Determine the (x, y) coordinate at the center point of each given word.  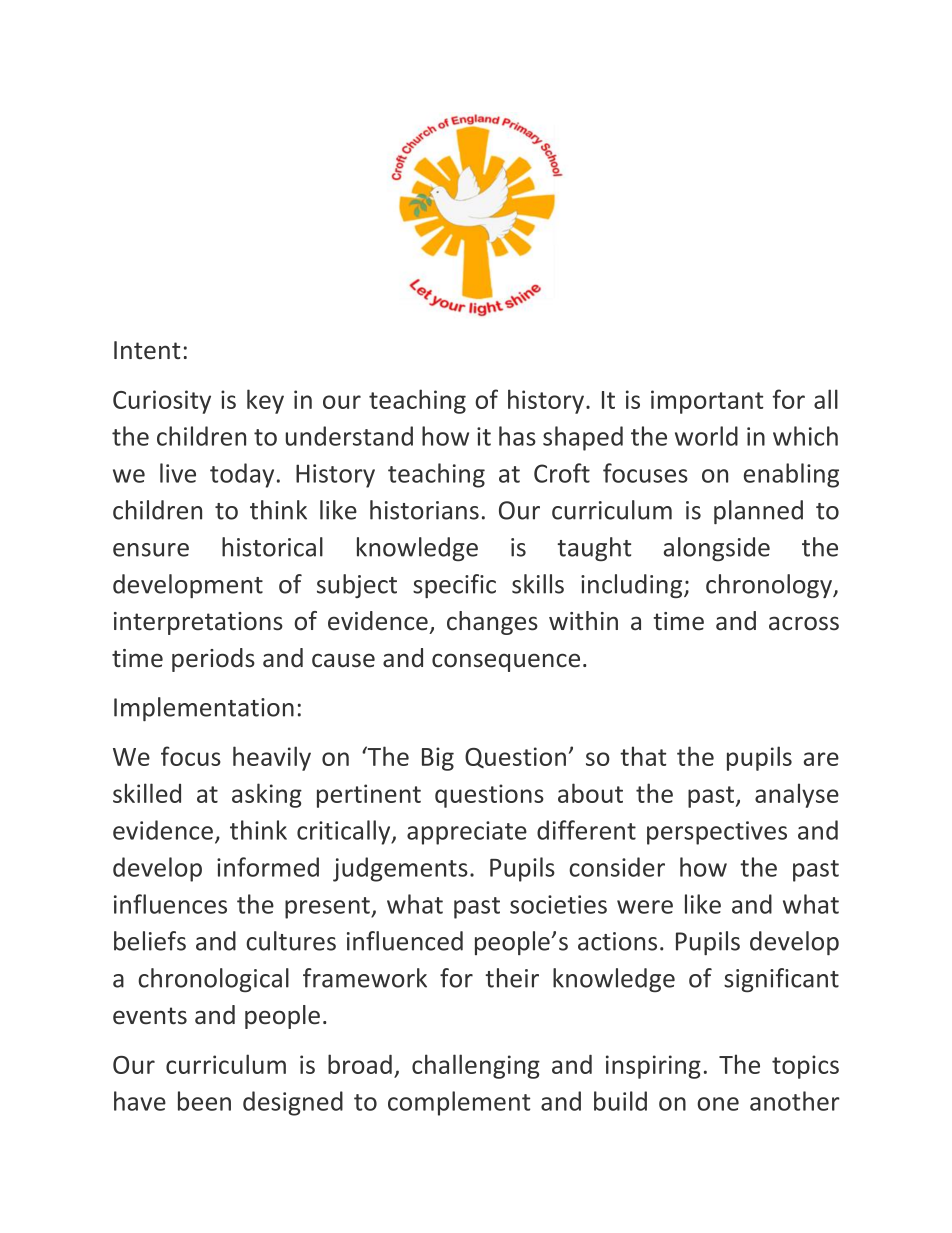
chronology (770, 586)
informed (268, 867)
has (517, 436)
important (707, 402)
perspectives (717, 833)
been (204, 1101)
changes (492, 623)
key (265, 401)
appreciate (467, 833)
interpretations (198, 623)
